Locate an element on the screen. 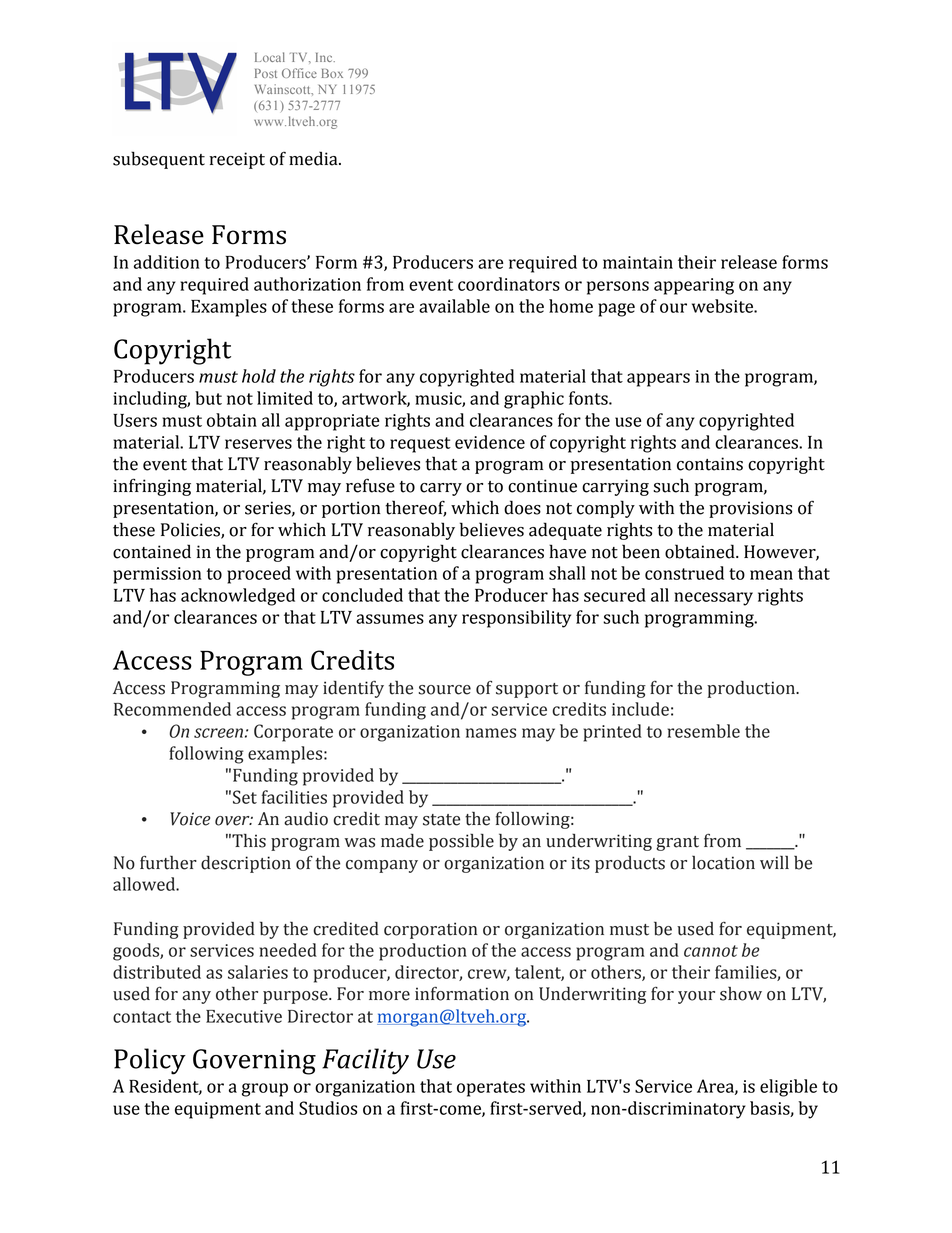 This screenshot has width=952, height=1233. Post is located at coordinates (266, 73).
